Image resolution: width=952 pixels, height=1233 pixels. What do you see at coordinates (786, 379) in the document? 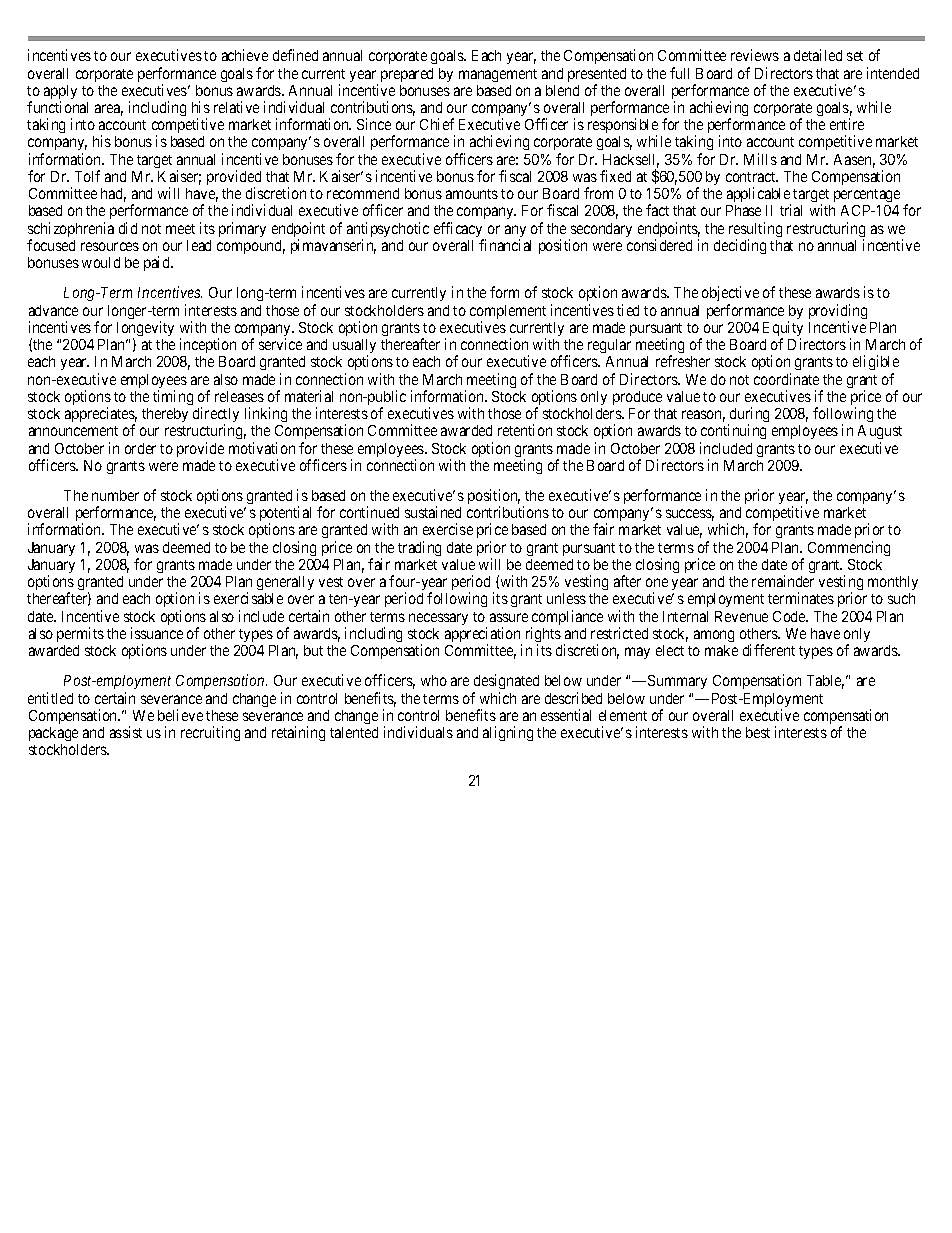
I see `coordinate` at bounding box center [786, 379].
